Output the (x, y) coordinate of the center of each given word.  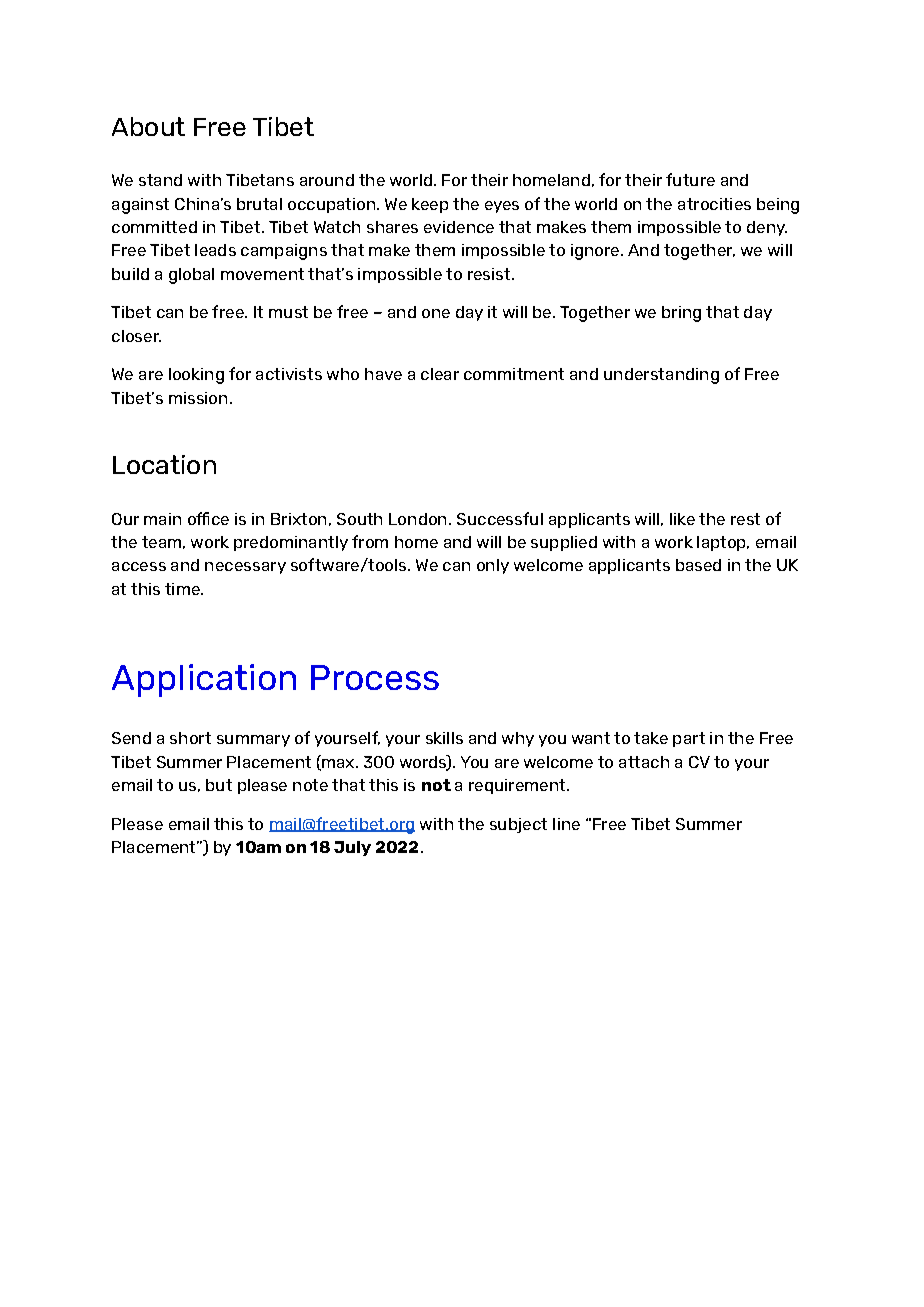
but (219, 785)
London (419, 519)
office (208, 518)
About (148, 126)
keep (430, 205)
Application (204, 680)
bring (681, 314)
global (191, 276)
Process (375, 677)
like (682, 519)
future (690, 179)
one (436, 313)
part (689, 739)
